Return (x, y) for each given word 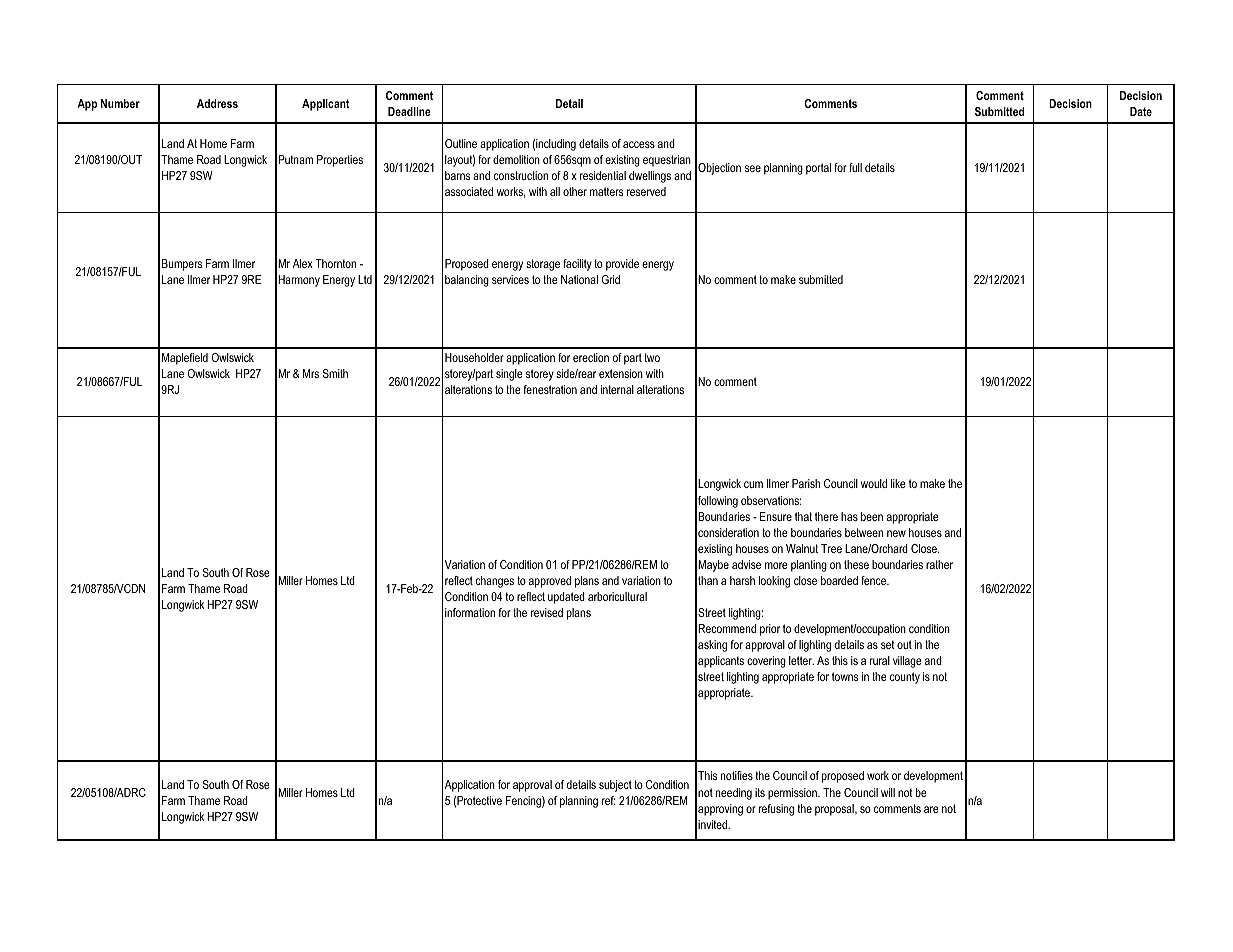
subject (615, 786)
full (855, 167)
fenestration (550, 389)
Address (217, 103)
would (874, 483)
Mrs (311, 373)
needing (734, 794)
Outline (461, 143)
